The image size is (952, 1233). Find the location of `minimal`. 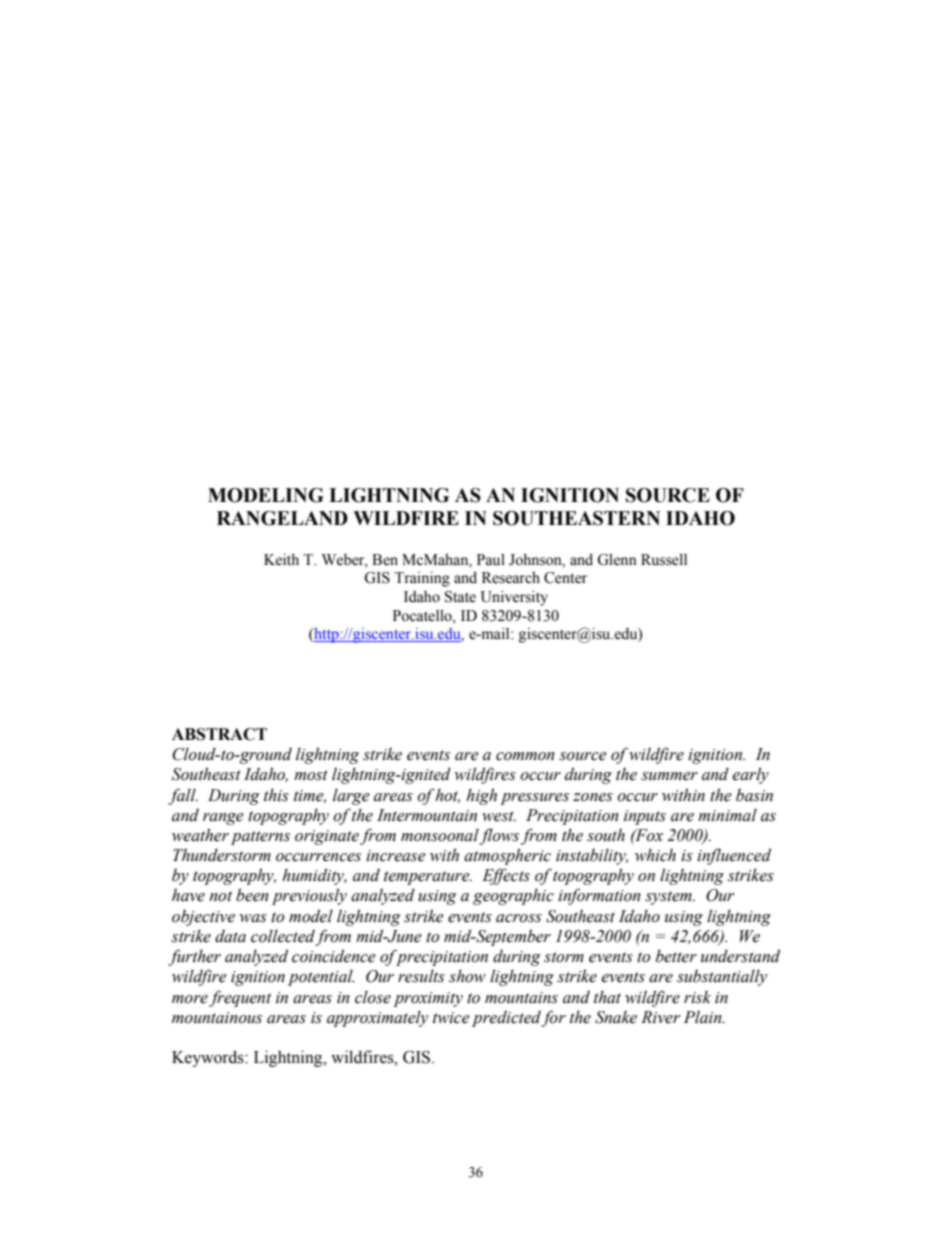

minimal is located at coordinates (727, 815).
